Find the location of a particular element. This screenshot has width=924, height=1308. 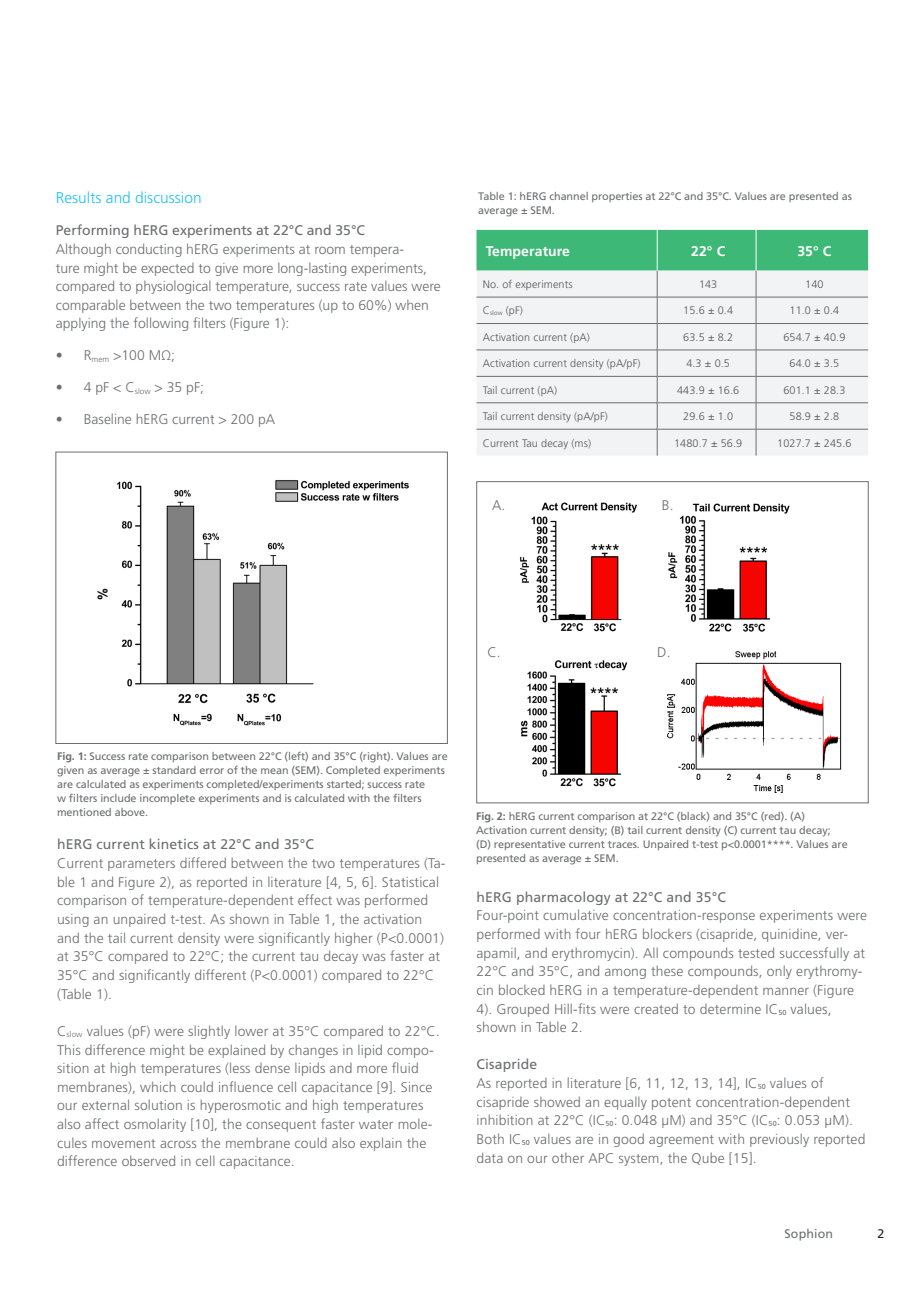

properties is located at coordinates (617, 197).
